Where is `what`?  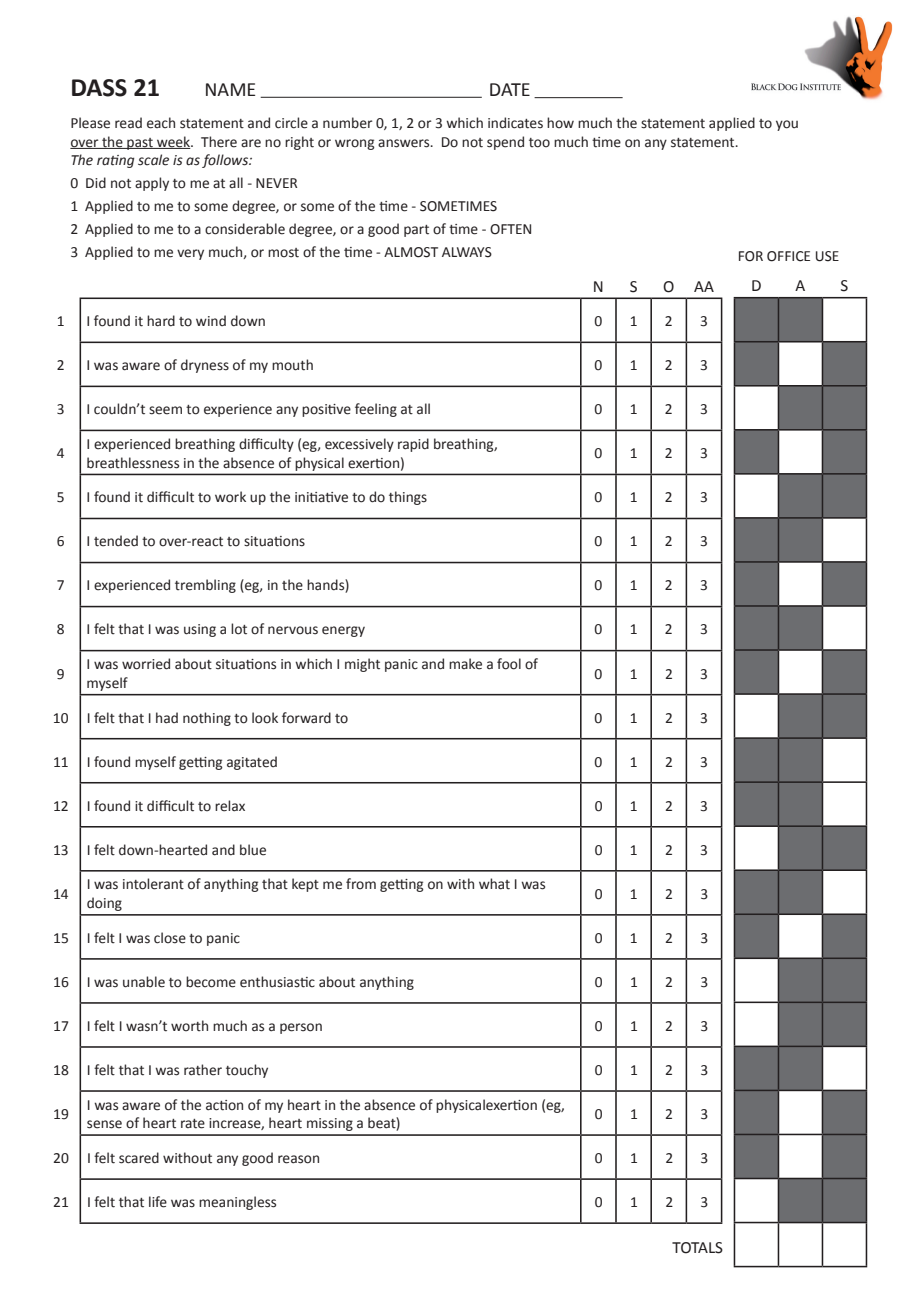
what is located at coordinates (494, 884).
